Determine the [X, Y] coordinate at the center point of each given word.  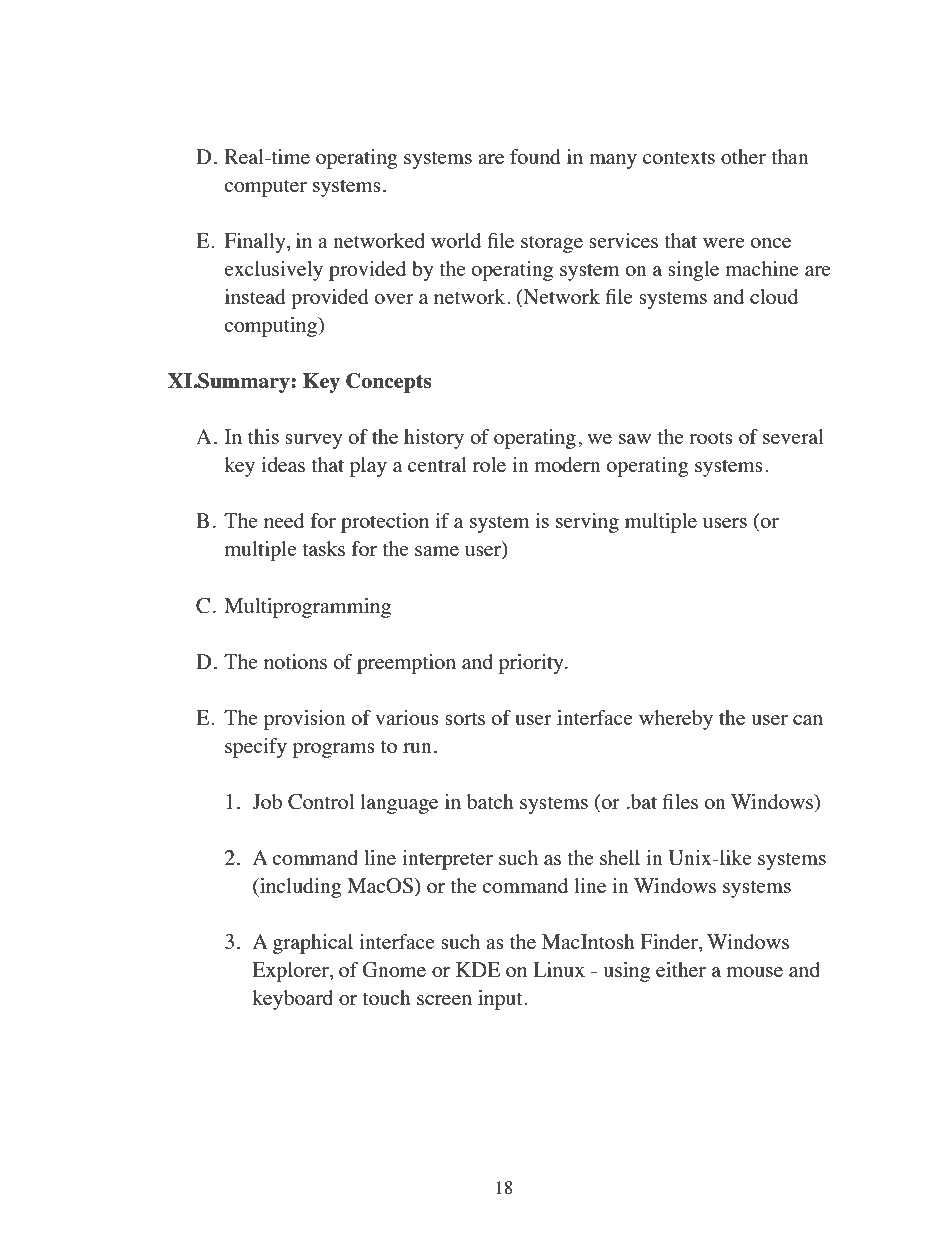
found [535, 156]
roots [711, 437]
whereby [676, 720]
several [793, 436]
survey [313, 441]
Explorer [291, 972]
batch [490, 801]
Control [321, 802]
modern [568, 464]
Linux [559, 969]
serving [587, 523]
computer [265, 188]
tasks [323, 548]
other [743, 156]
